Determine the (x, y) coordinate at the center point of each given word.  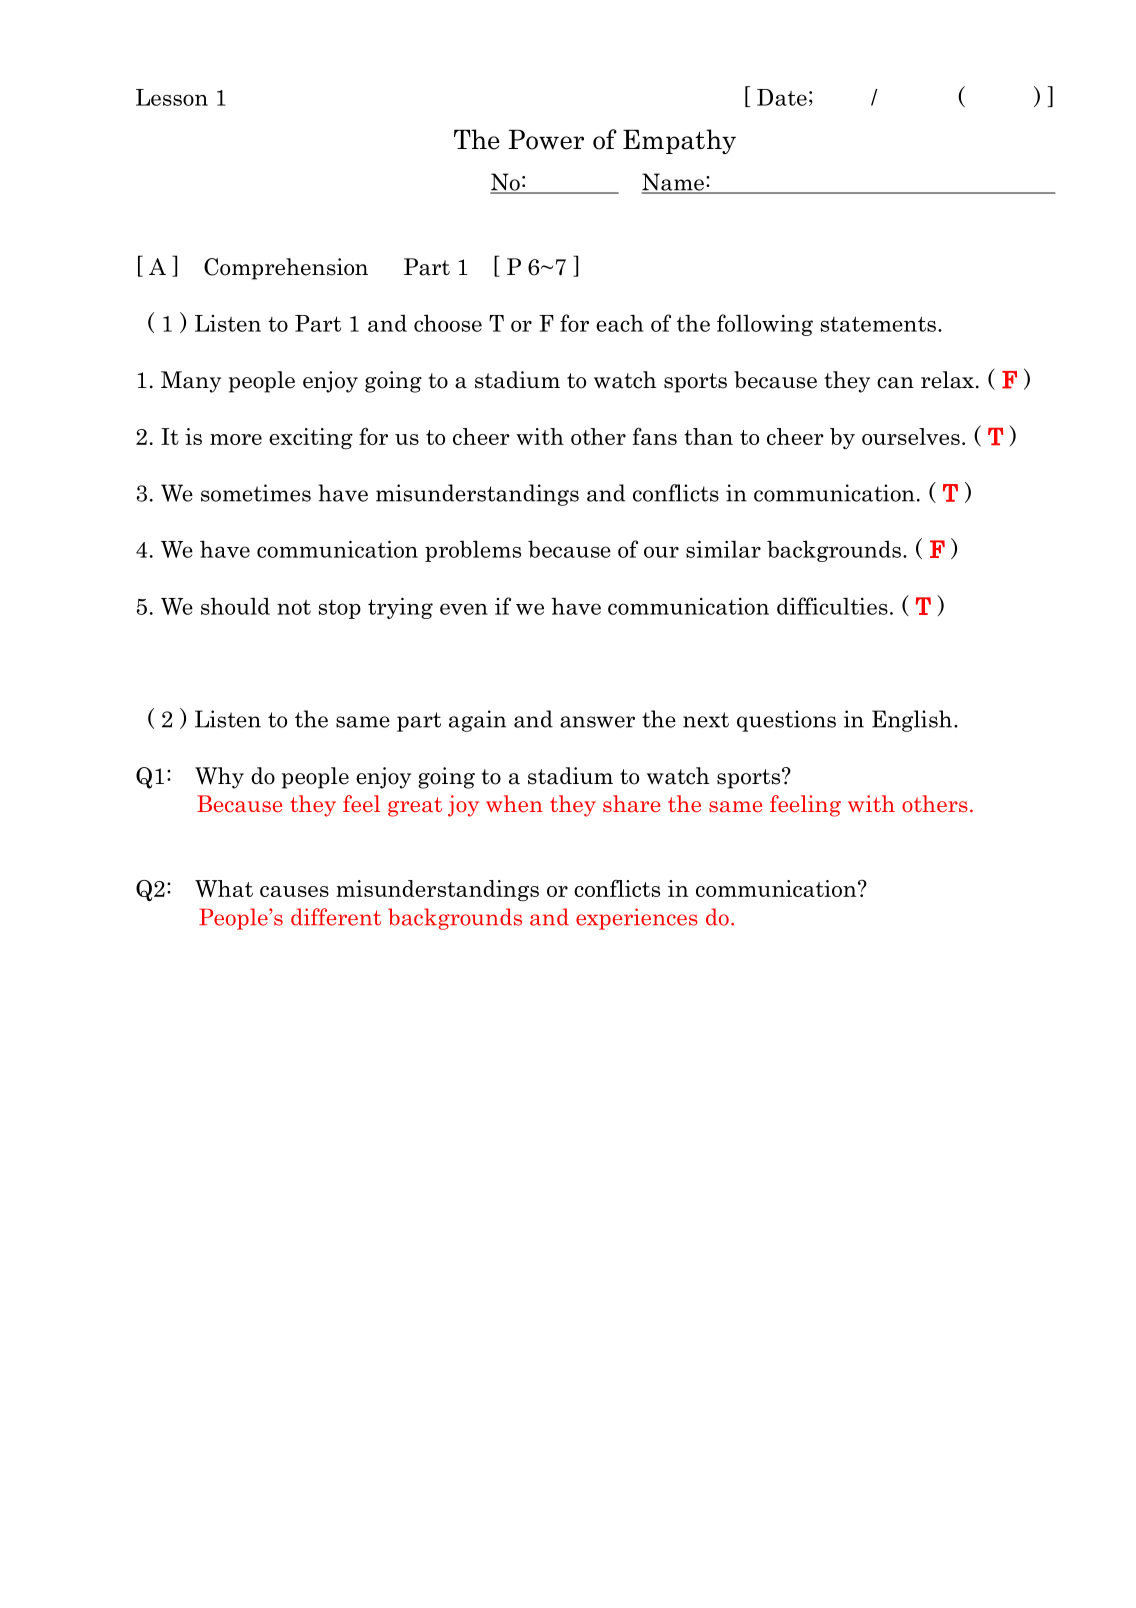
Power (546, 139)
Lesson (172, 97)
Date (782, 97)
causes (294, 891)
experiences (637, 919)
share (631, 803)
